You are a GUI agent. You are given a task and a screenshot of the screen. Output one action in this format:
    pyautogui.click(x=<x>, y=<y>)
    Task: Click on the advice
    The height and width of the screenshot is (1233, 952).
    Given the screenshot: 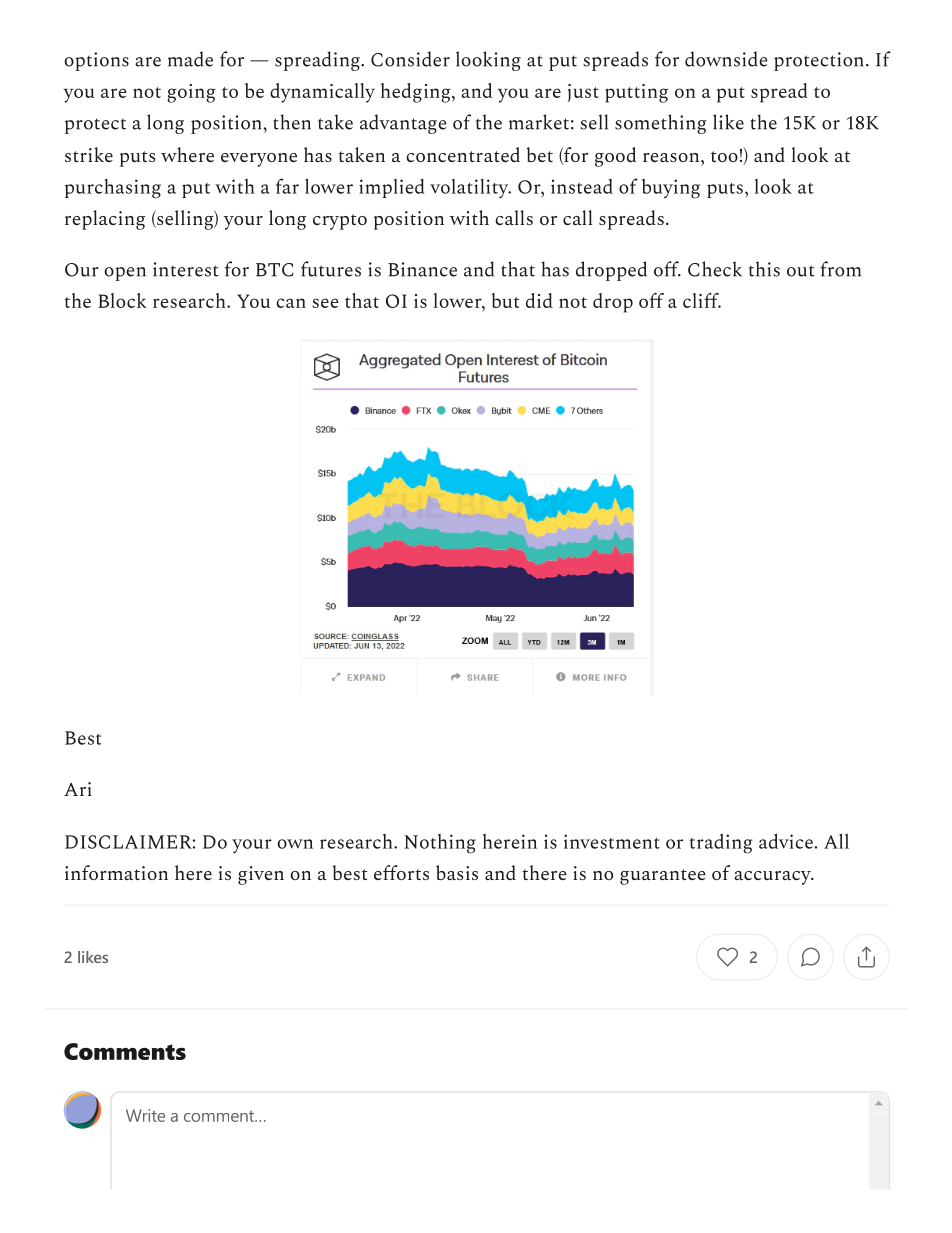 What is the action you would take?
    pyautogui.click(x=786, y=841)
